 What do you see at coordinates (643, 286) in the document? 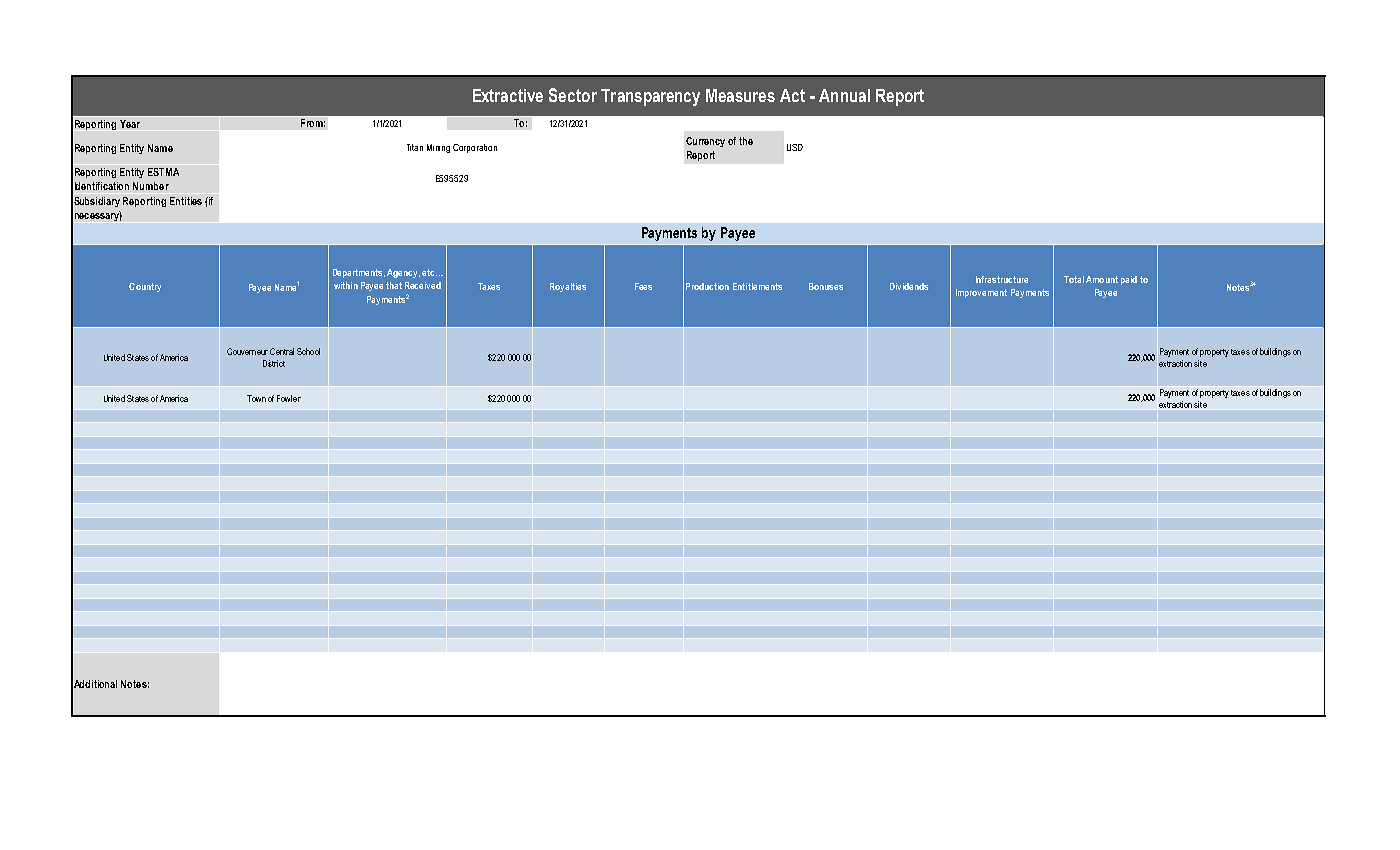
I see `Fees` at bounding box center [643, 286].
